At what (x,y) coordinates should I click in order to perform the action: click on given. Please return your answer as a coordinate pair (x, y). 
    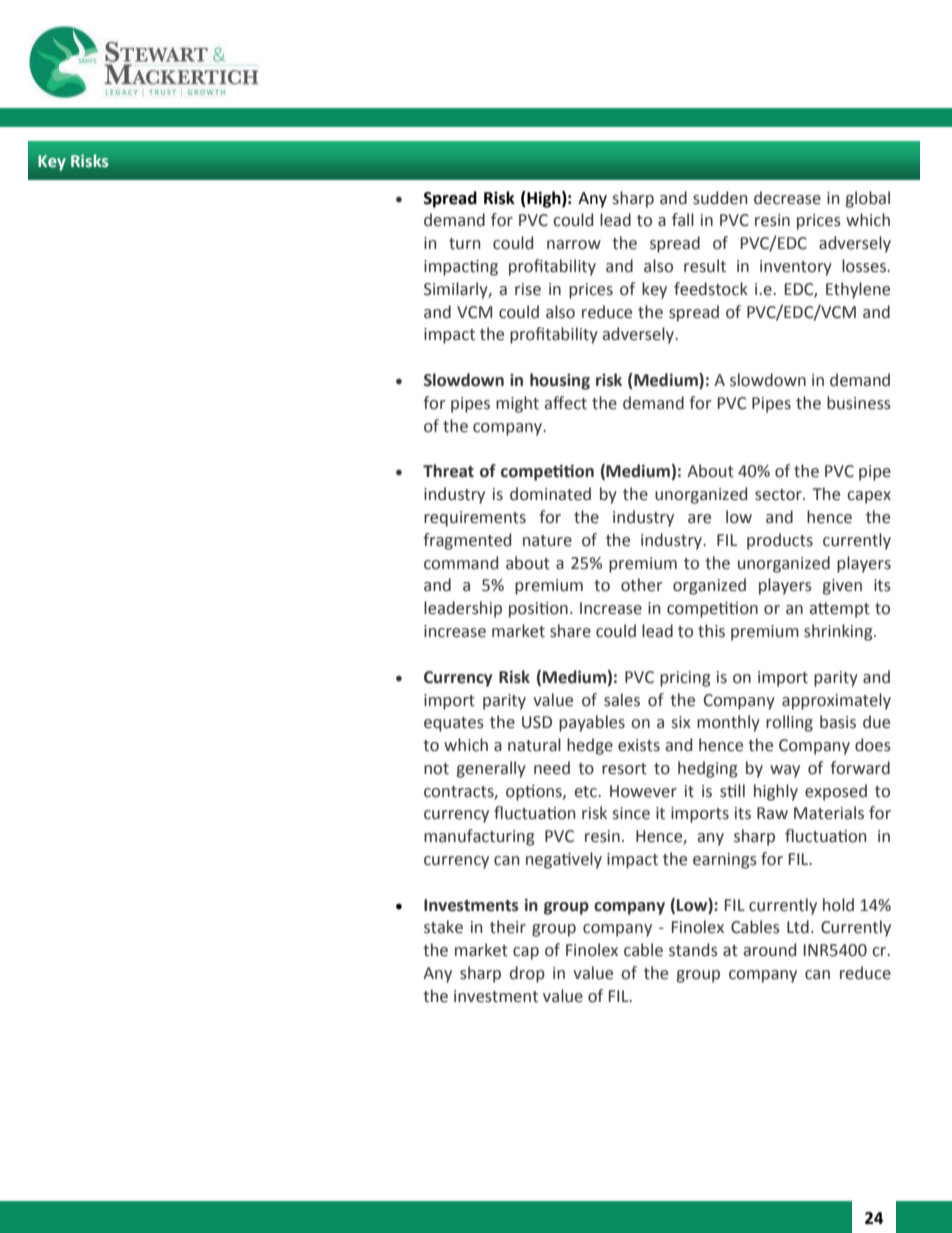
    Looking at the image, I should click on (842, 587).
